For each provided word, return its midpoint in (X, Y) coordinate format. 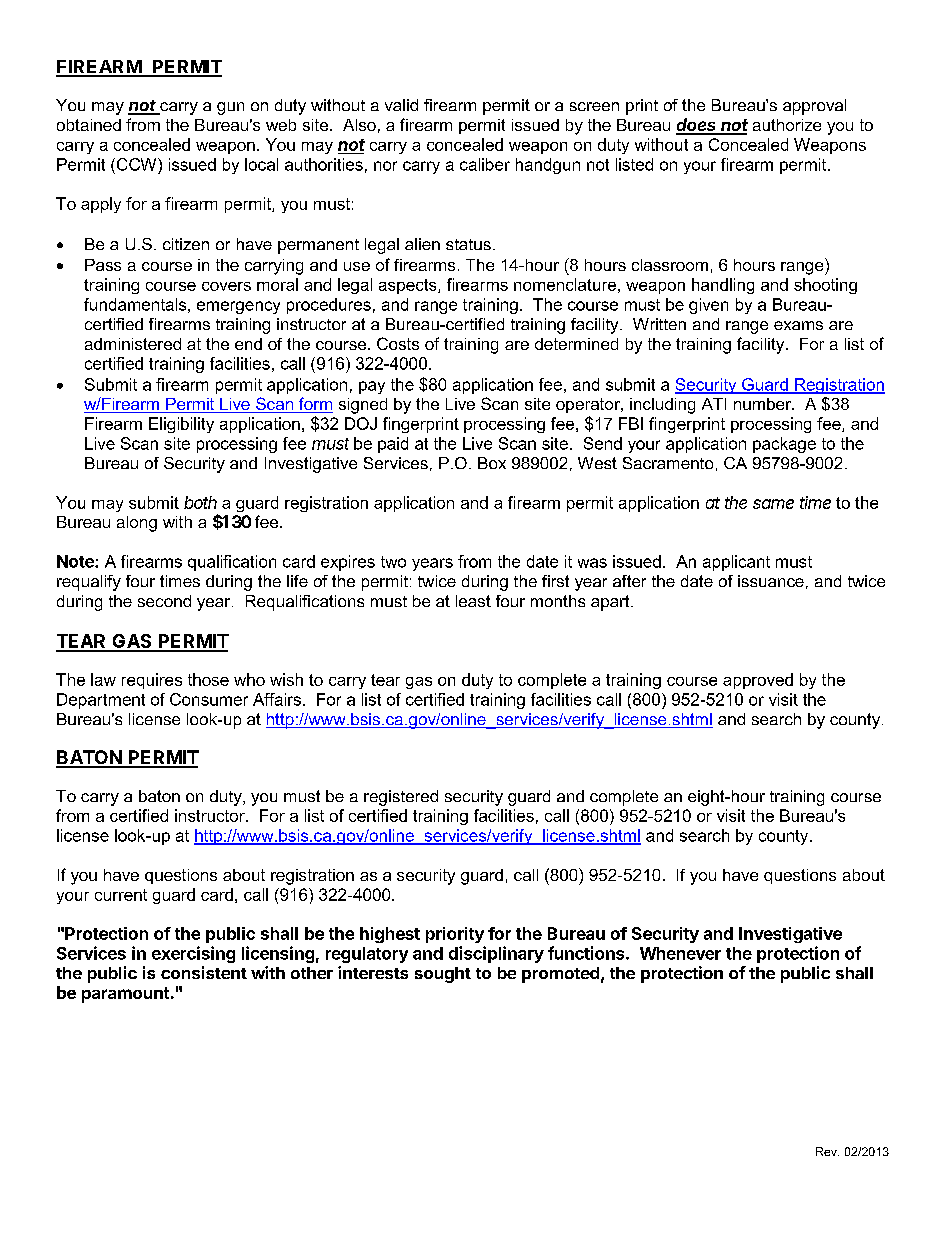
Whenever (680, 953)
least (473, 601)
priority (455, 935)
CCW (136, 164)
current (121, 895)
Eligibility (181, 425)
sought (443, 975)
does (697, 126)
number (764, 404)
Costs (398, 343)
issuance (771, 581)
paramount (125, 995)
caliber (485, 164)
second (164, 601)
